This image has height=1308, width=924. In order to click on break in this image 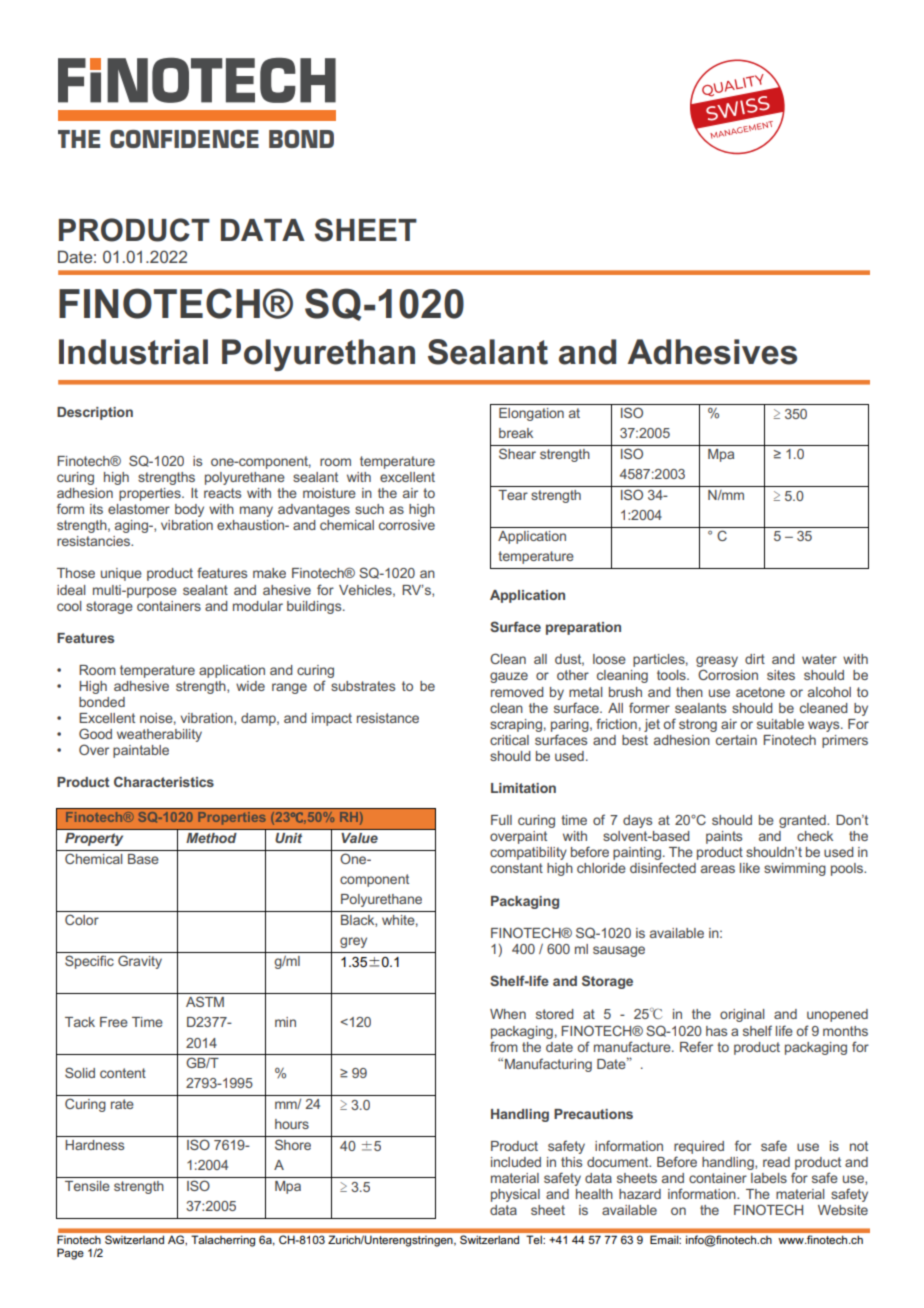, I will do `click(516, 433)`.
